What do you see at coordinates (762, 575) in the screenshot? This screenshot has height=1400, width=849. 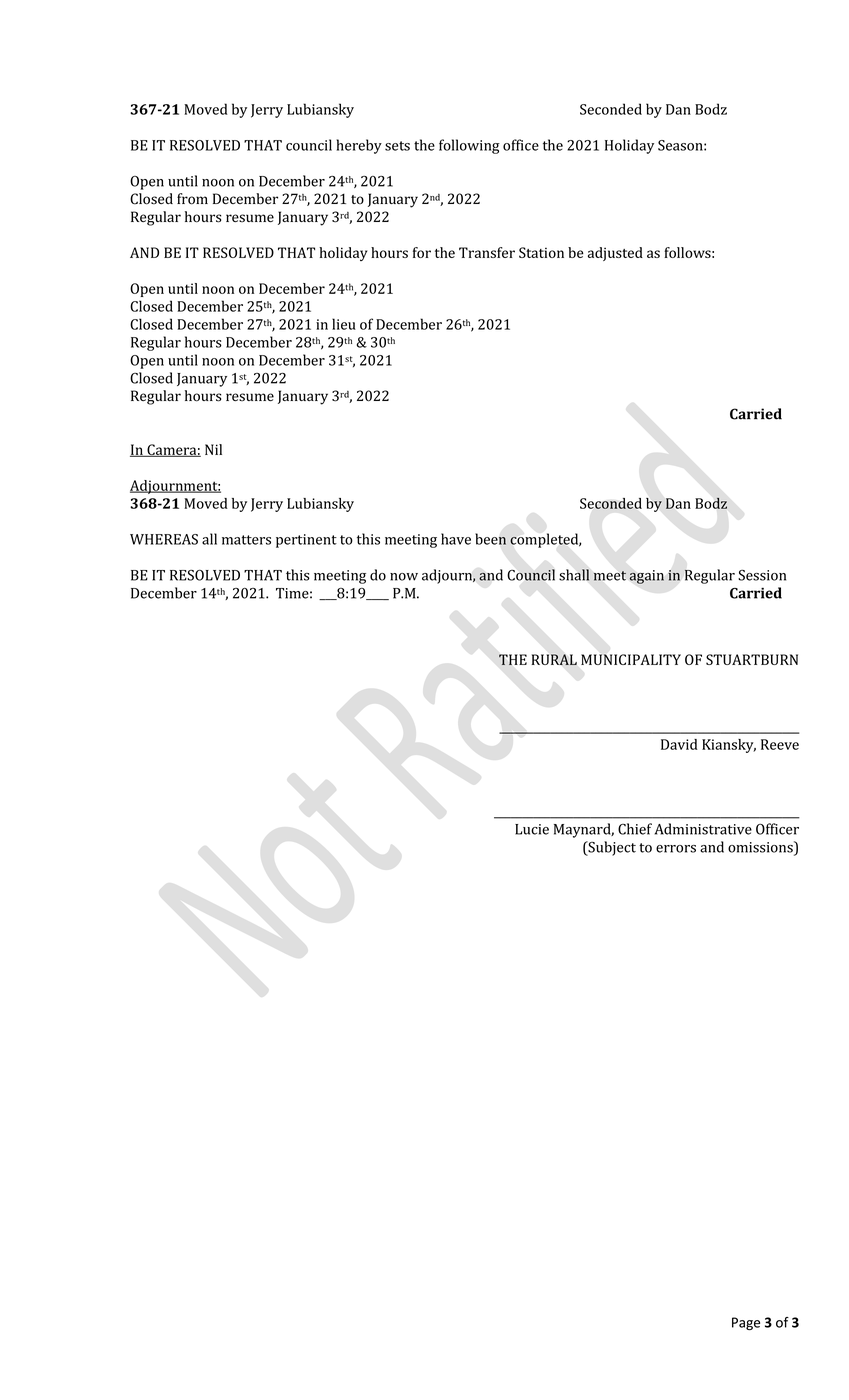 I see `Session` at bounding box center [762, 575].
